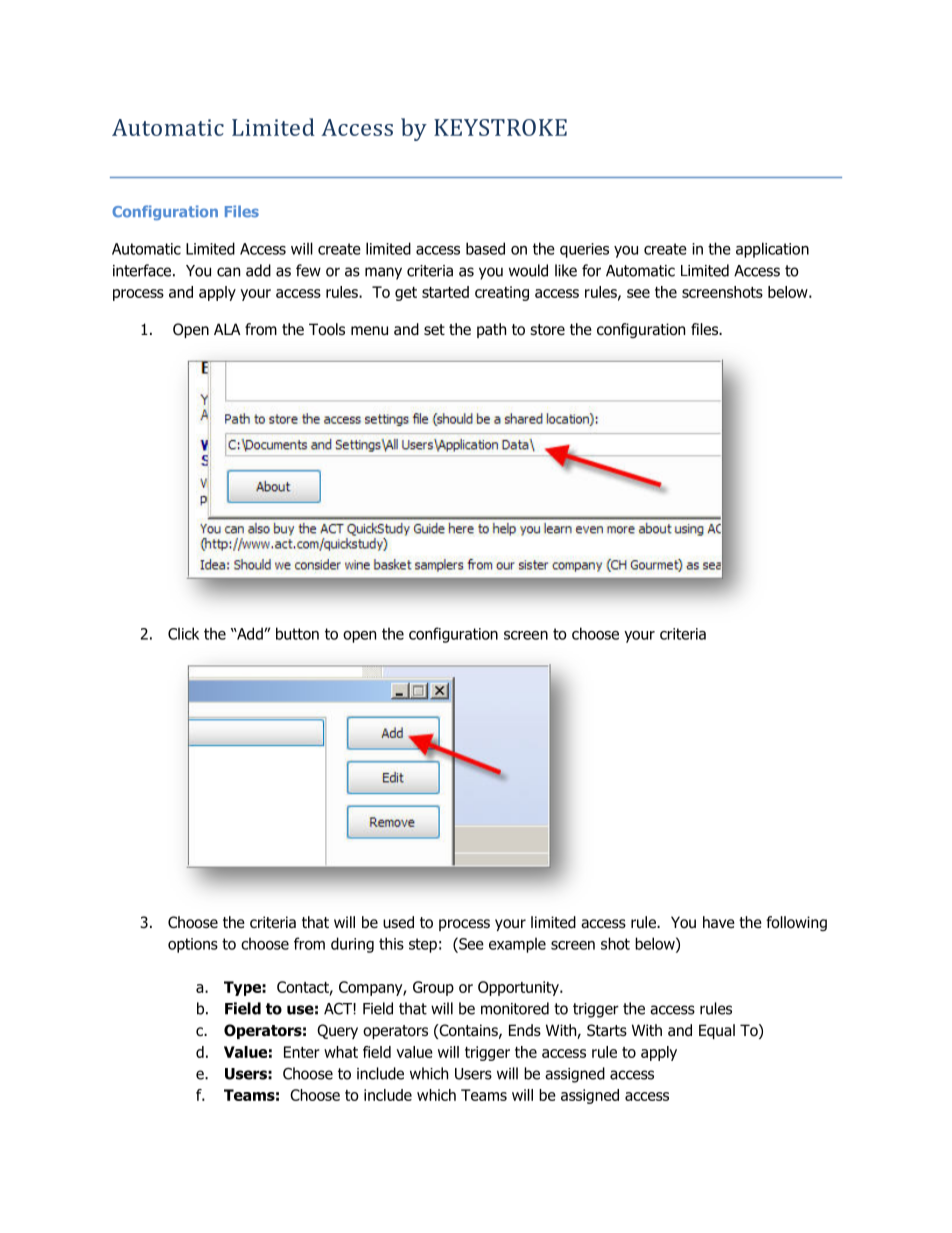 The image size is (952, 1233). What do you see at coordinates (398, 922) in the screenshot?
I see `used` at bounding box center [398, 922].
